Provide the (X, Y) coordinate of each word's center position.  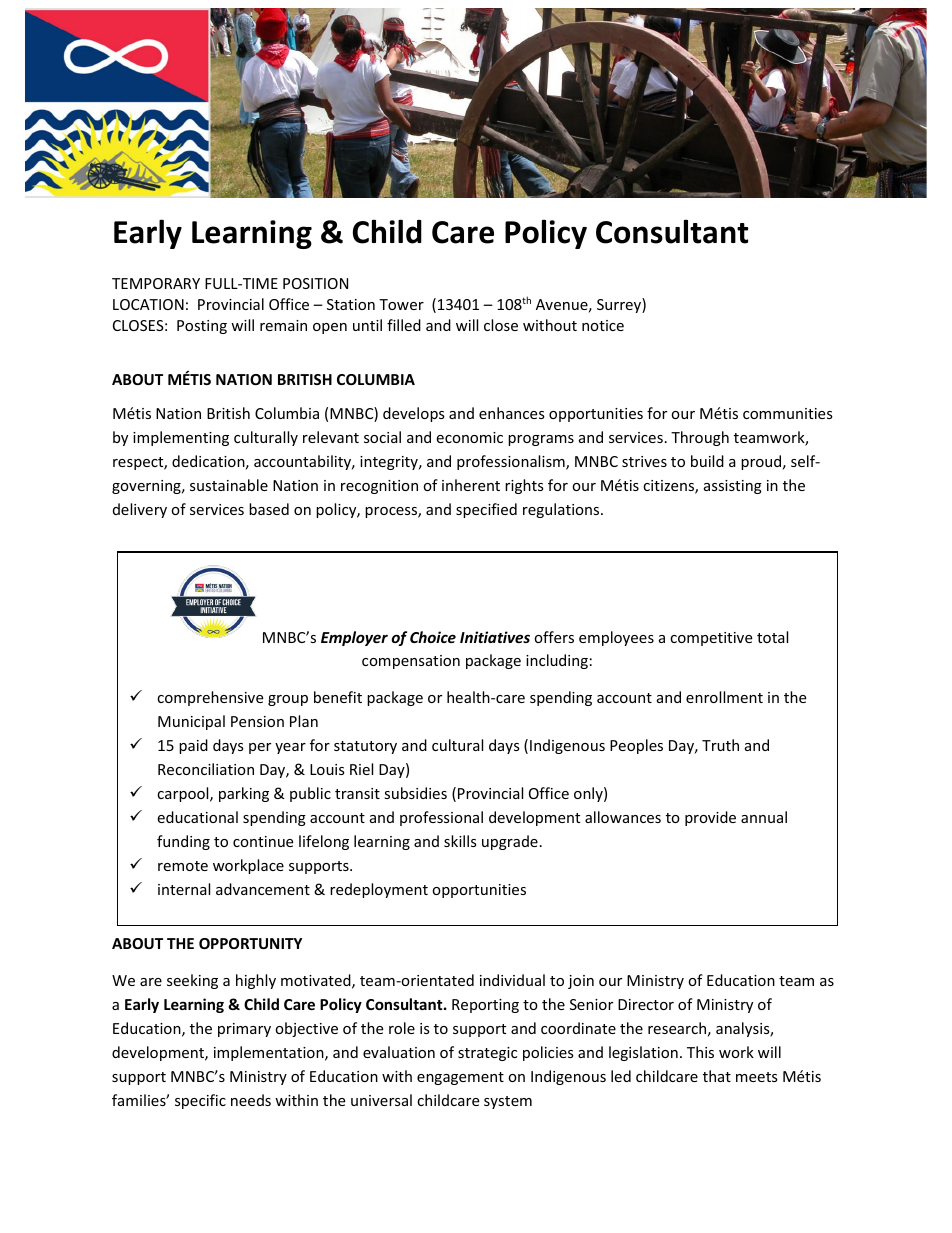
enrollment (724, 697)
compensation (411, 662)
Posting (202, 327)
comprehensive (210, 698)
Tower (401, 304)
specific (200, 1101)
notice (603, 325)
